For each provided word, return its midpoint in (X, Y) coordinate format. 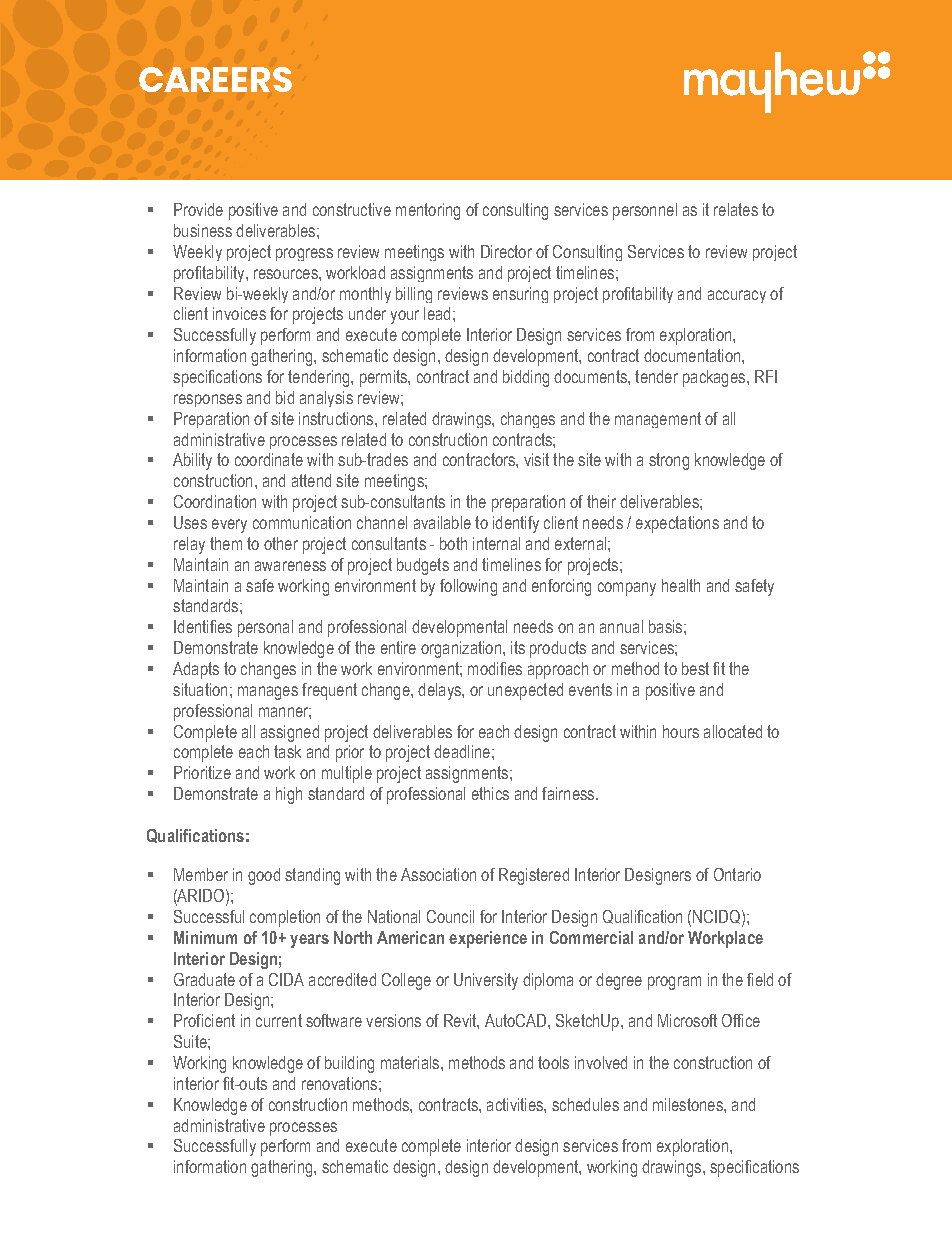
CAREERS (215, 79)
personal (265, 628)
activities (516, 1104)
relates (736, 209)
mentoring (428, 211)
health (681, 585)
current (279, 1020)
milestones (689, 1104)
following (468, 587)
